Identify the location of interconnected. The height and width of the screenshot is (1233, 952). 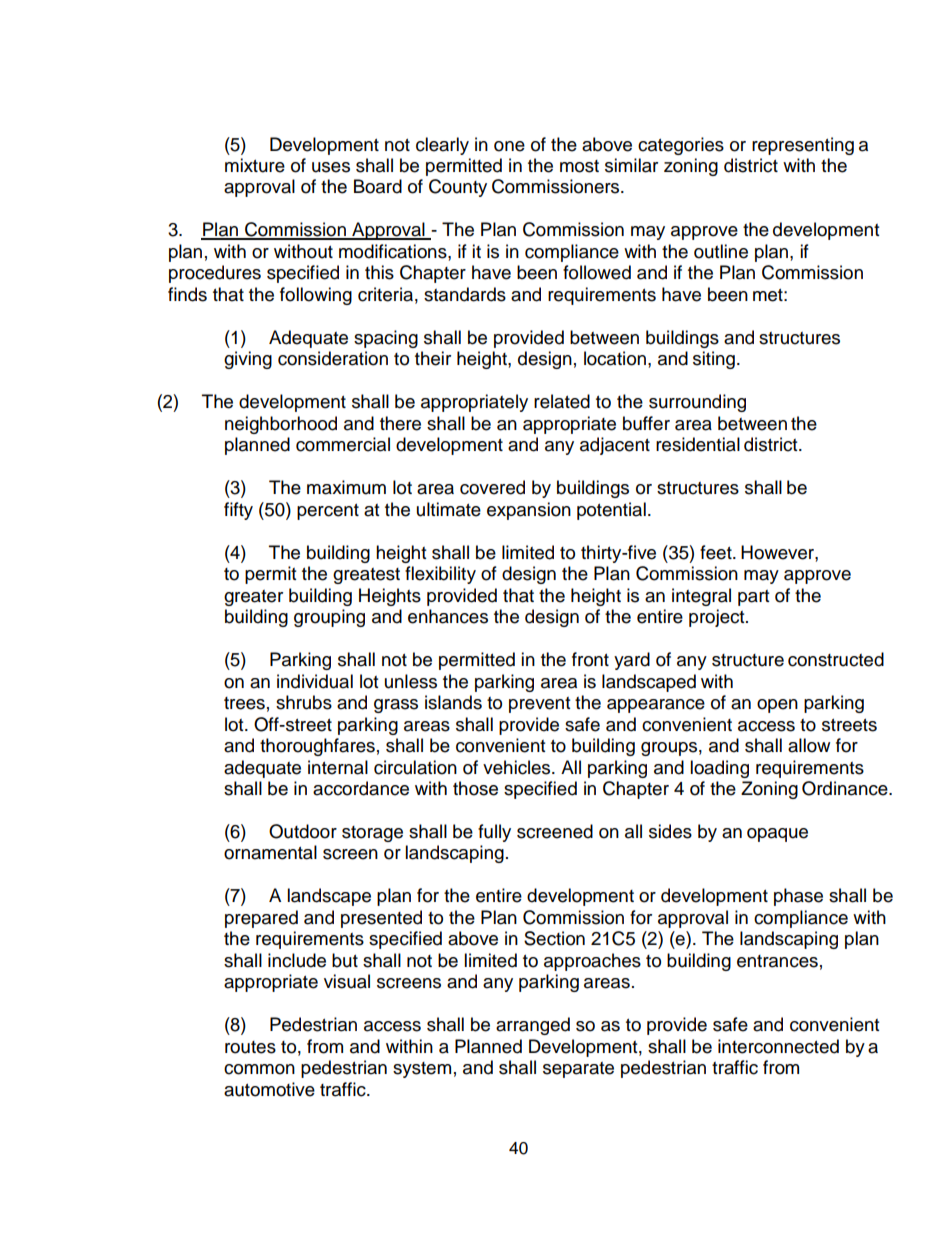
(778, 1046).
